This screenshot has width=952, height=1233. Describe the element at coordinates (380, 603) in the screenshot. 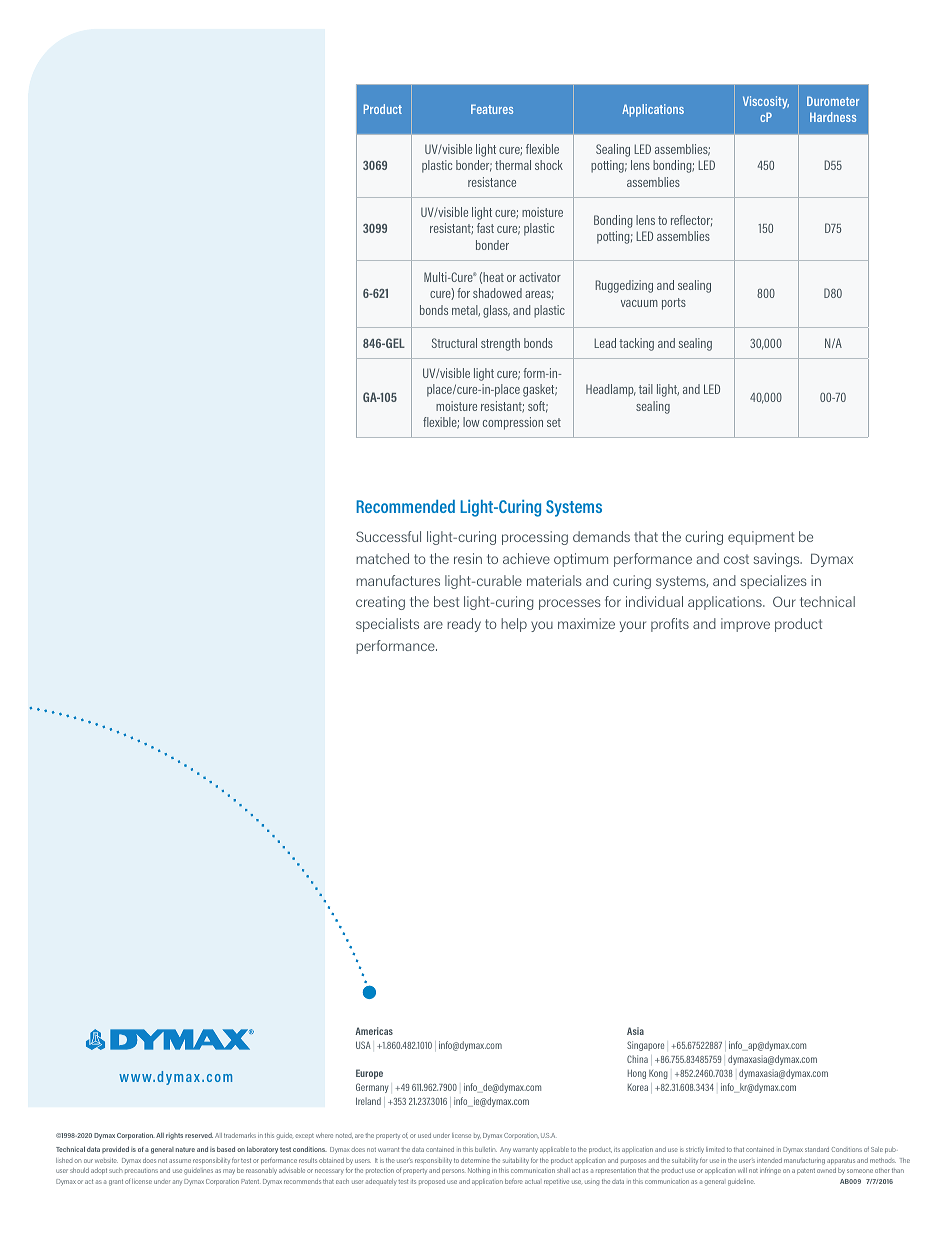

I see `creating` at that location.
